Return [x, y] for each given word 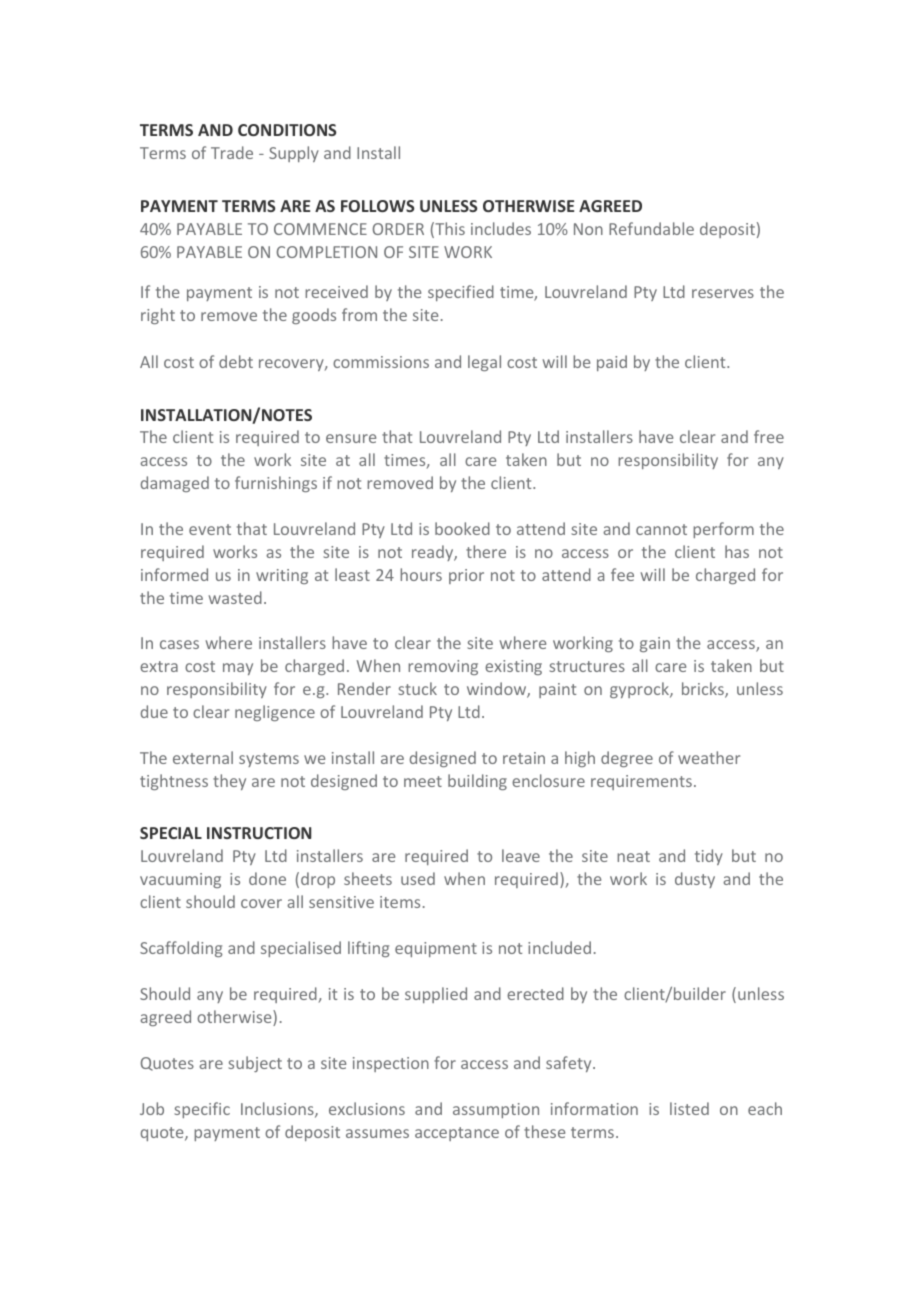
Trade [232, 152]
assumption [496, 1110]
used [418, 878]
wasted [235, 597]
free [769, 436]
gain [655, 644]
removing [443, 667]
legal [484, 363]
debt [236, 361]
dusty [695, 880]
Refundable [651, 228]
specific [202, 1110]
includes [501, 228]
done [267, 878]
